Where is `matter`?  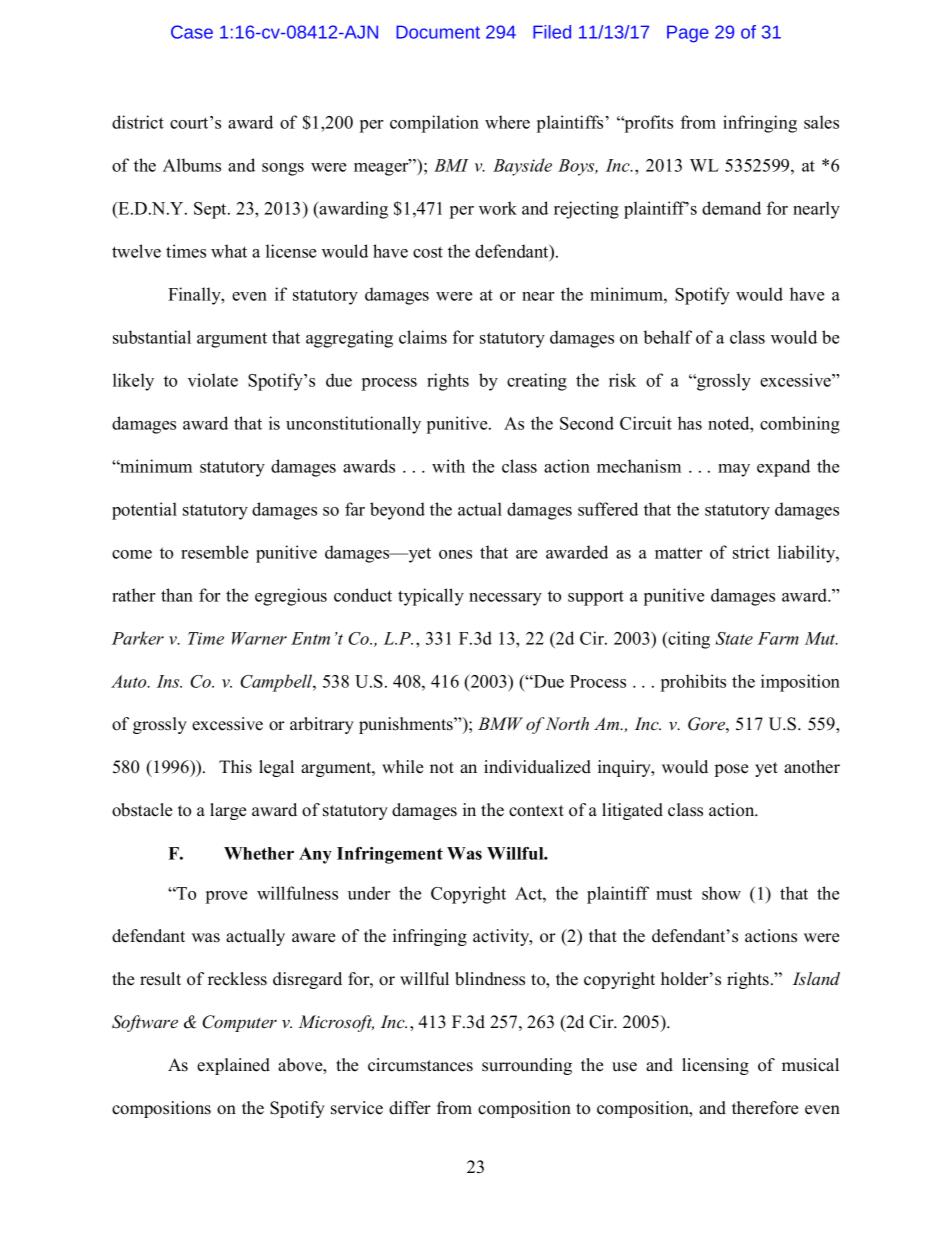 matter is located at coordinates (678, 553).
